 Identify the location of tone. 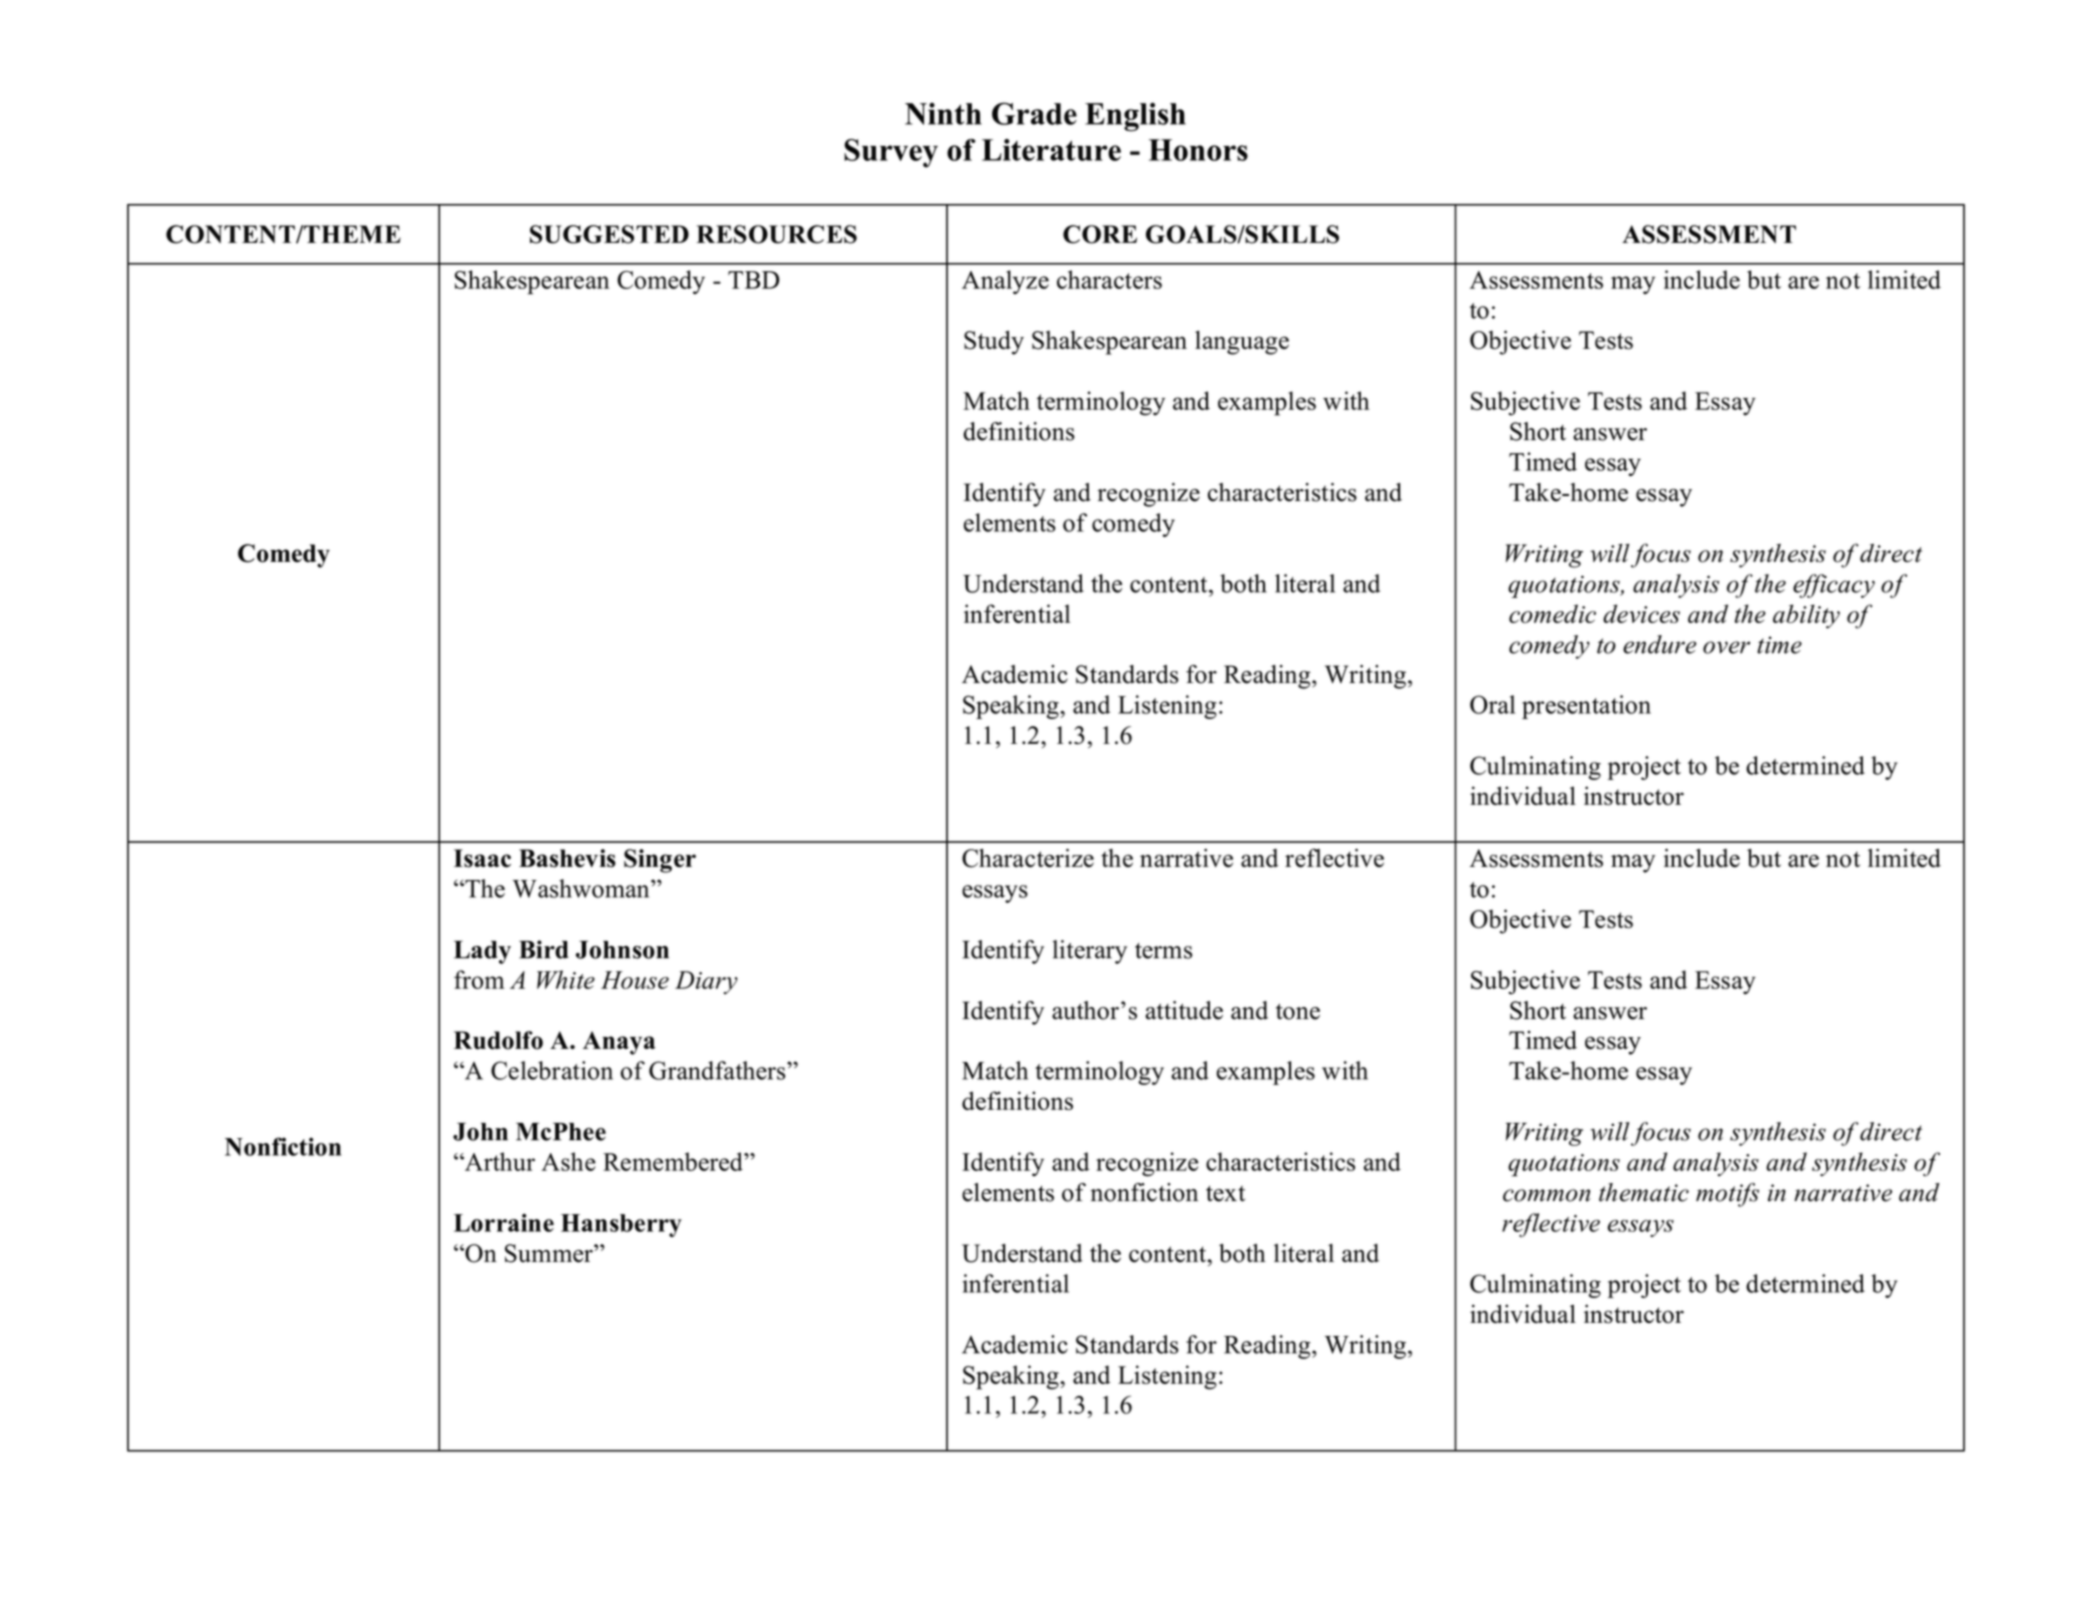
(1298, 1011).
